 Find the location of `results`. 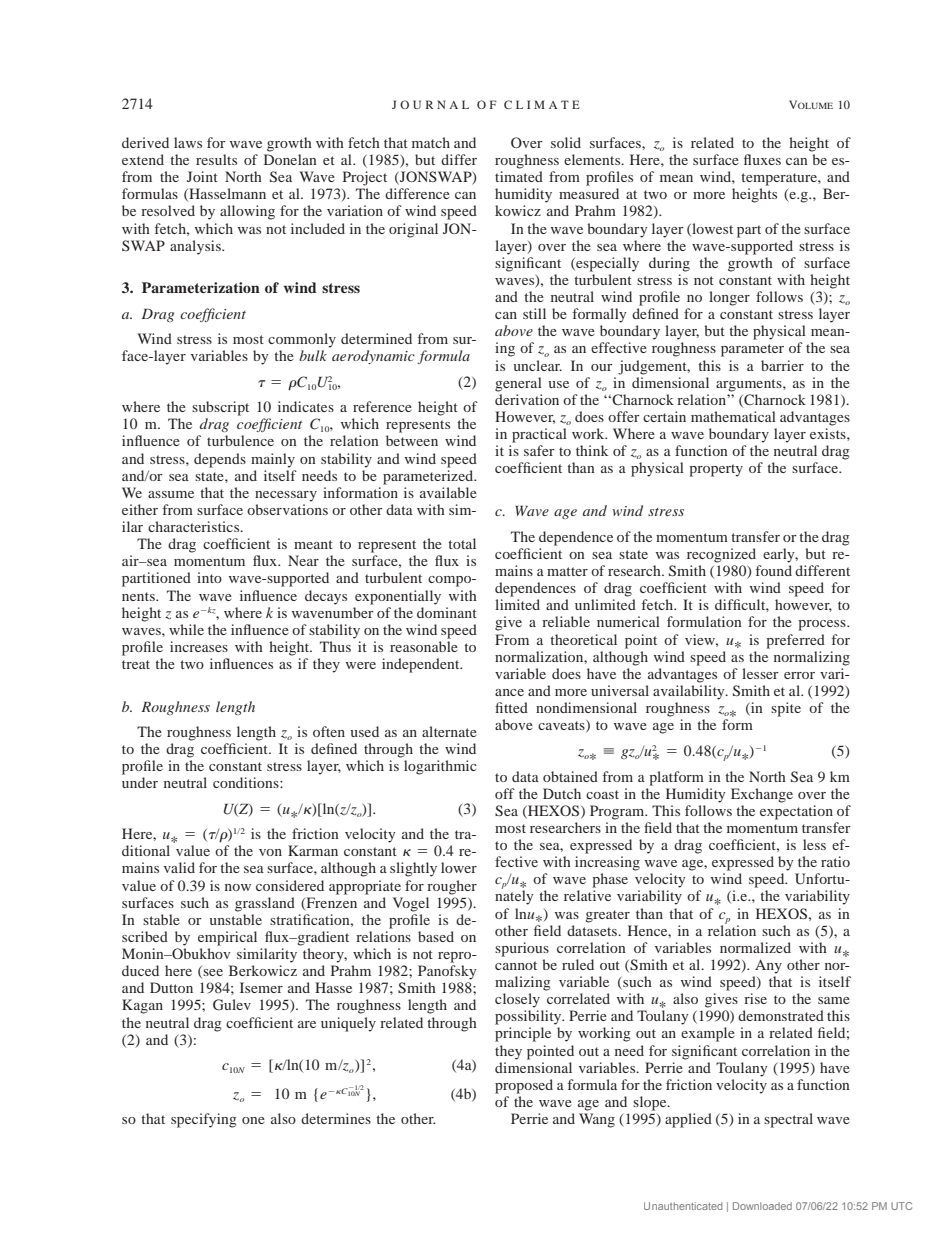

results is located at coordinates (216, 159).
